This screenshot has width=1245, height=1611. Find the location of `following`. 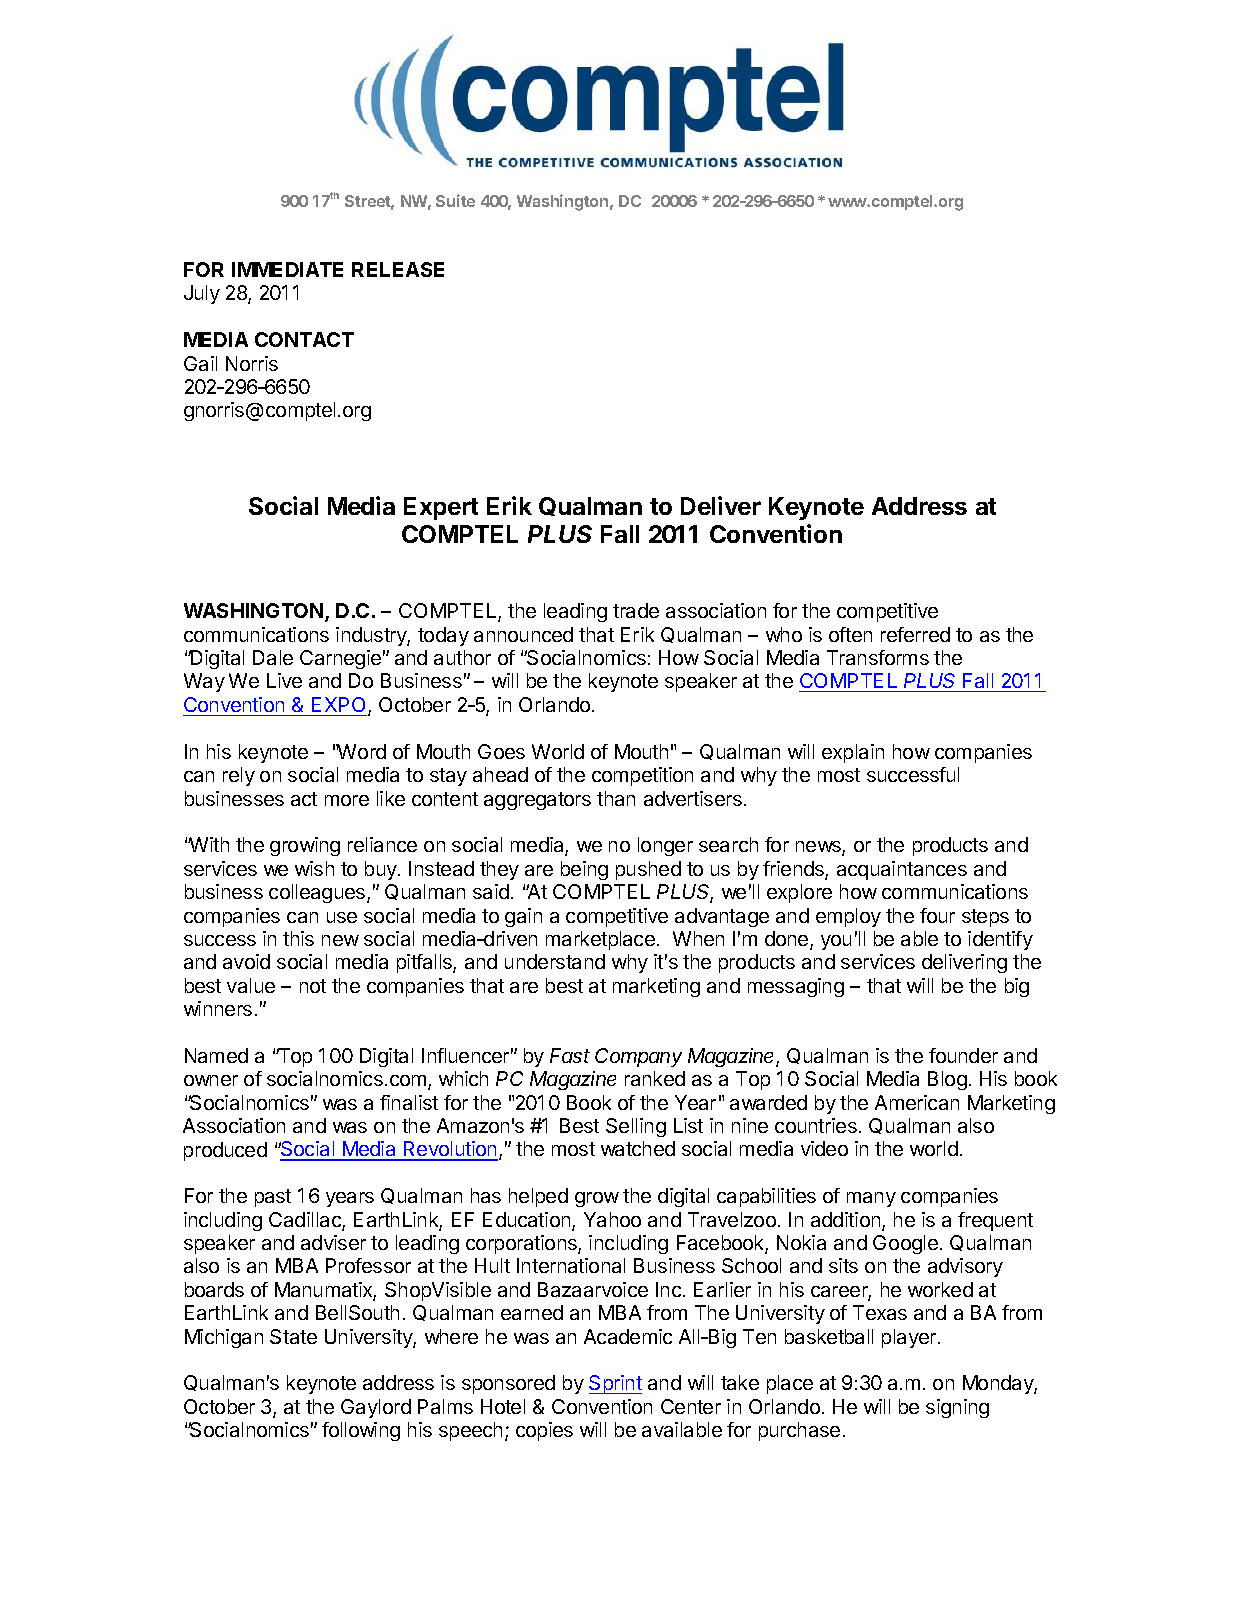

following is located at coordinates (361, 1431).
